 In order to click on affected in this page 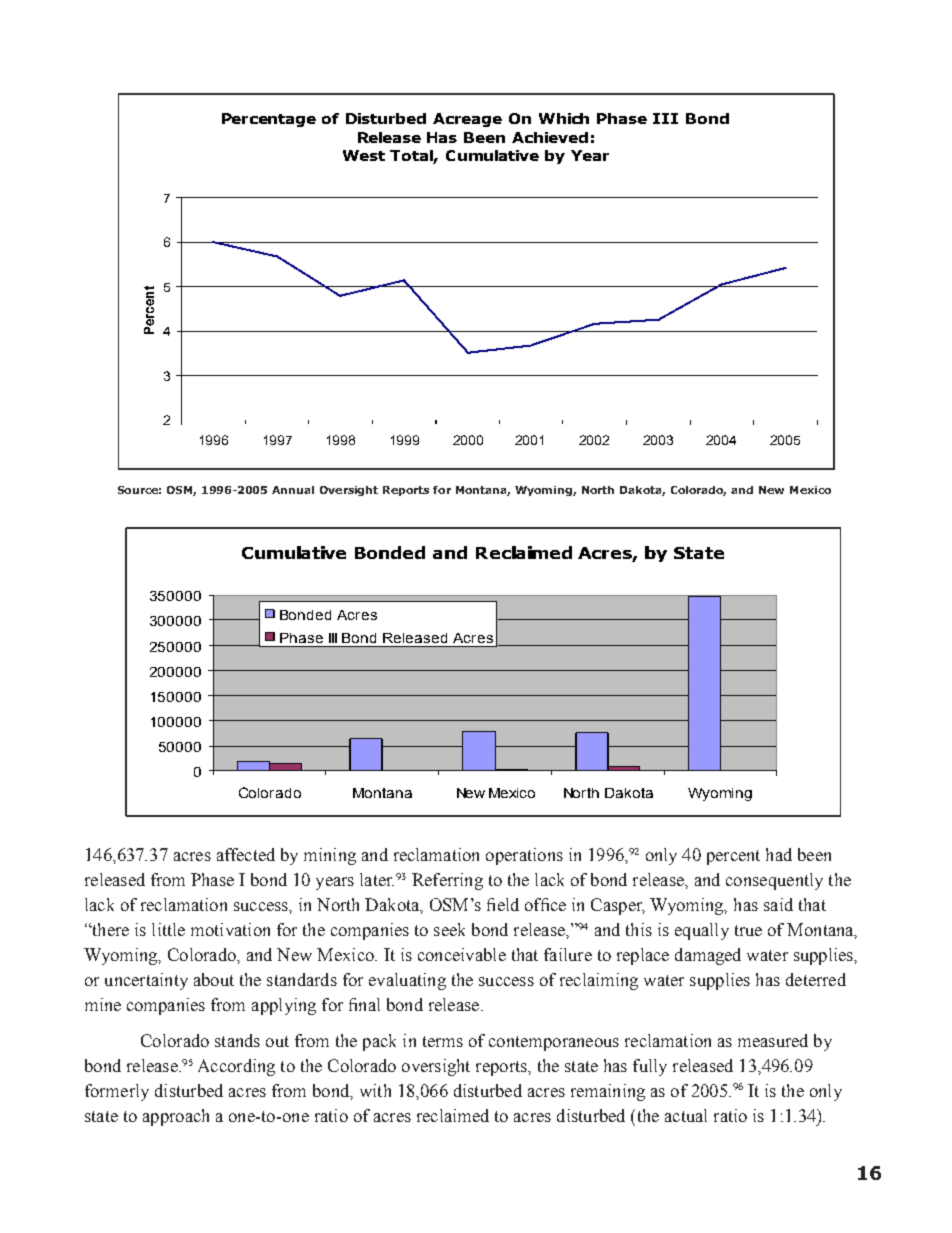, I will do `click(246, 854)`.
